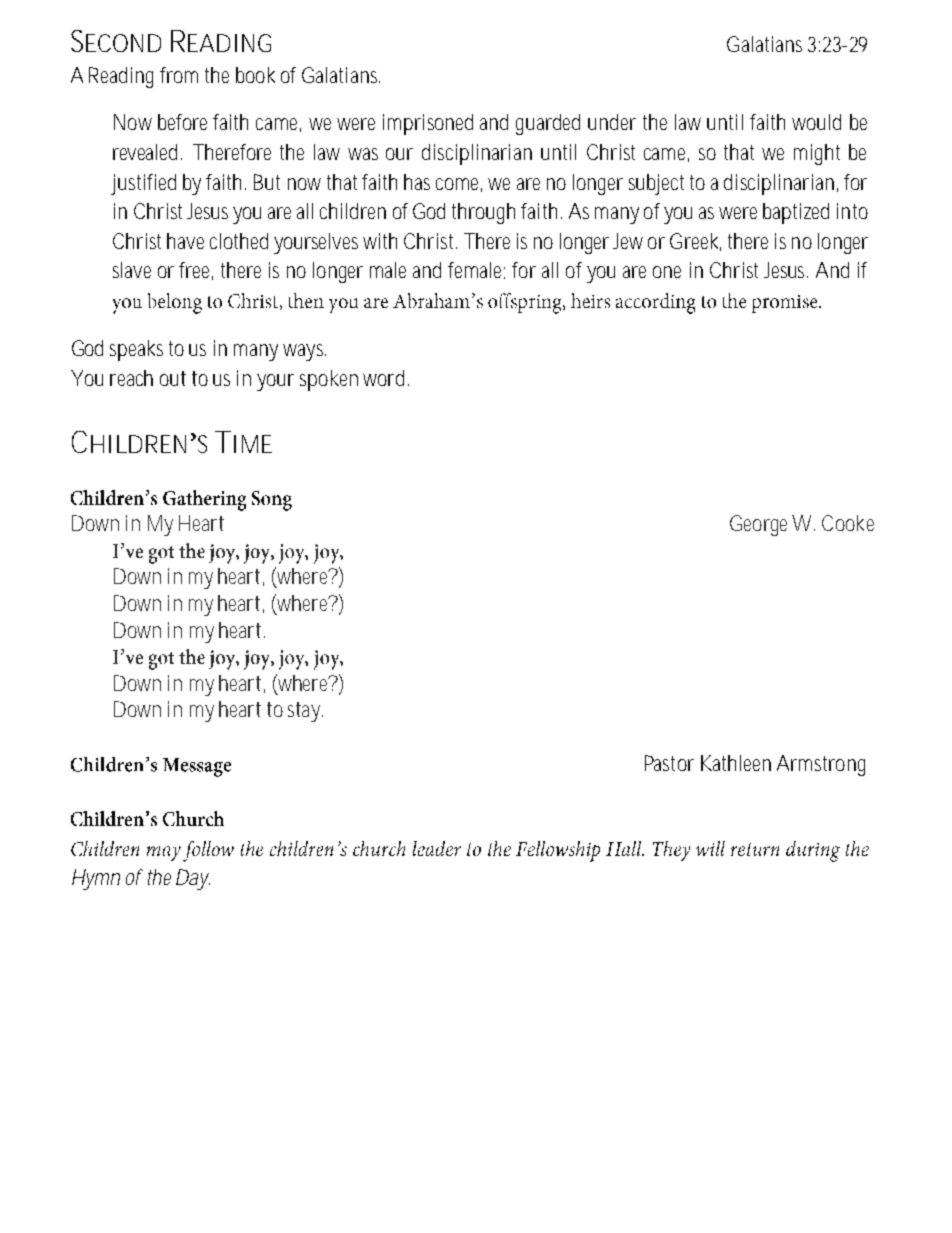  What do you see at coordinates (182, 122) in the screenshot?
I see `before` at bounding box center [182, 122].
